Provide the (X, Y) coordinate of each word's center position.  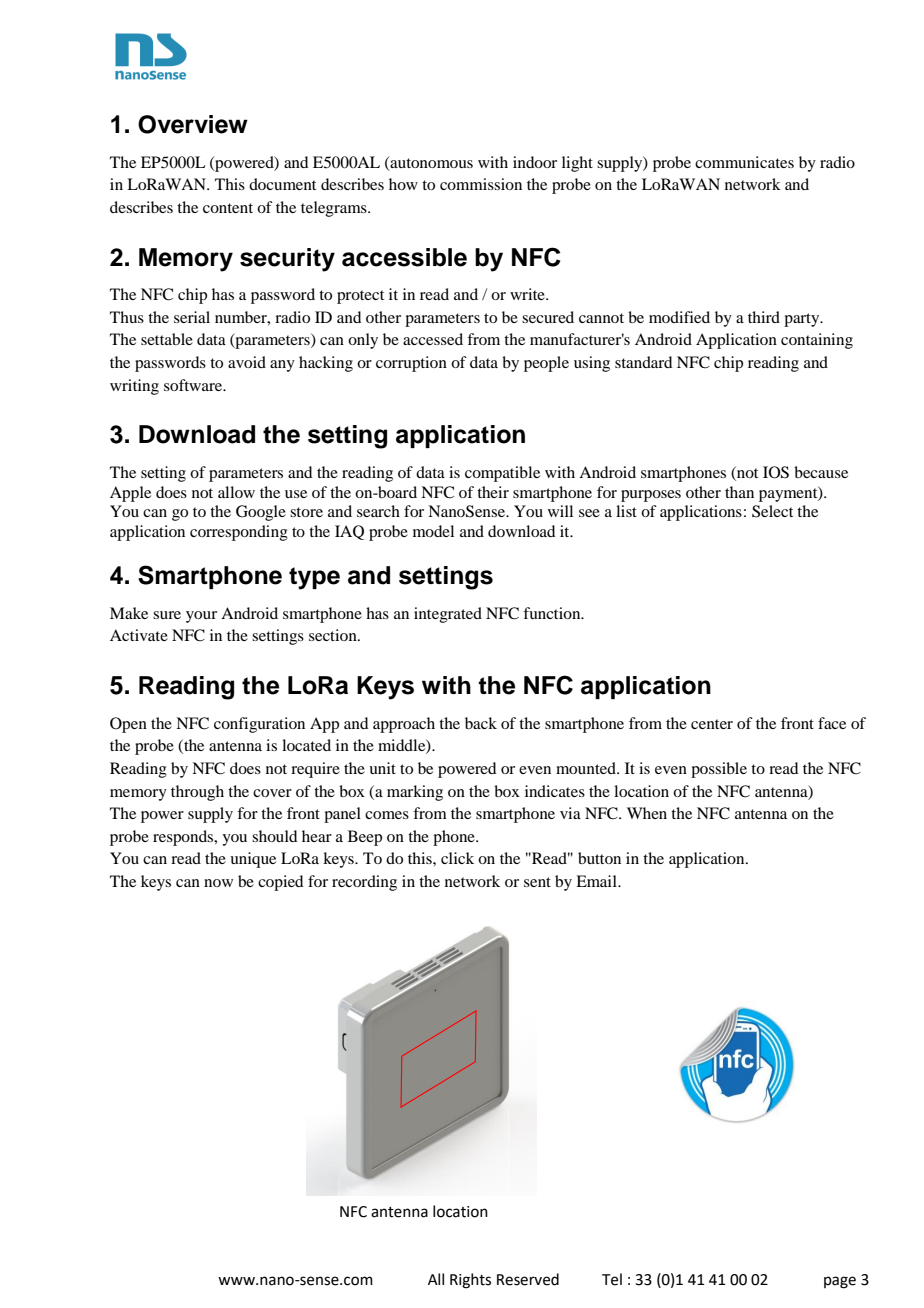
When (647, 813)
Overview (193, 124)
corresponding (239, 533)
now (218, 883)
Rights (470, 1281)
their (493, 492)
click (457, 858)
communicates (744, 162)
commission (481, 184)
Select (772, 511)
